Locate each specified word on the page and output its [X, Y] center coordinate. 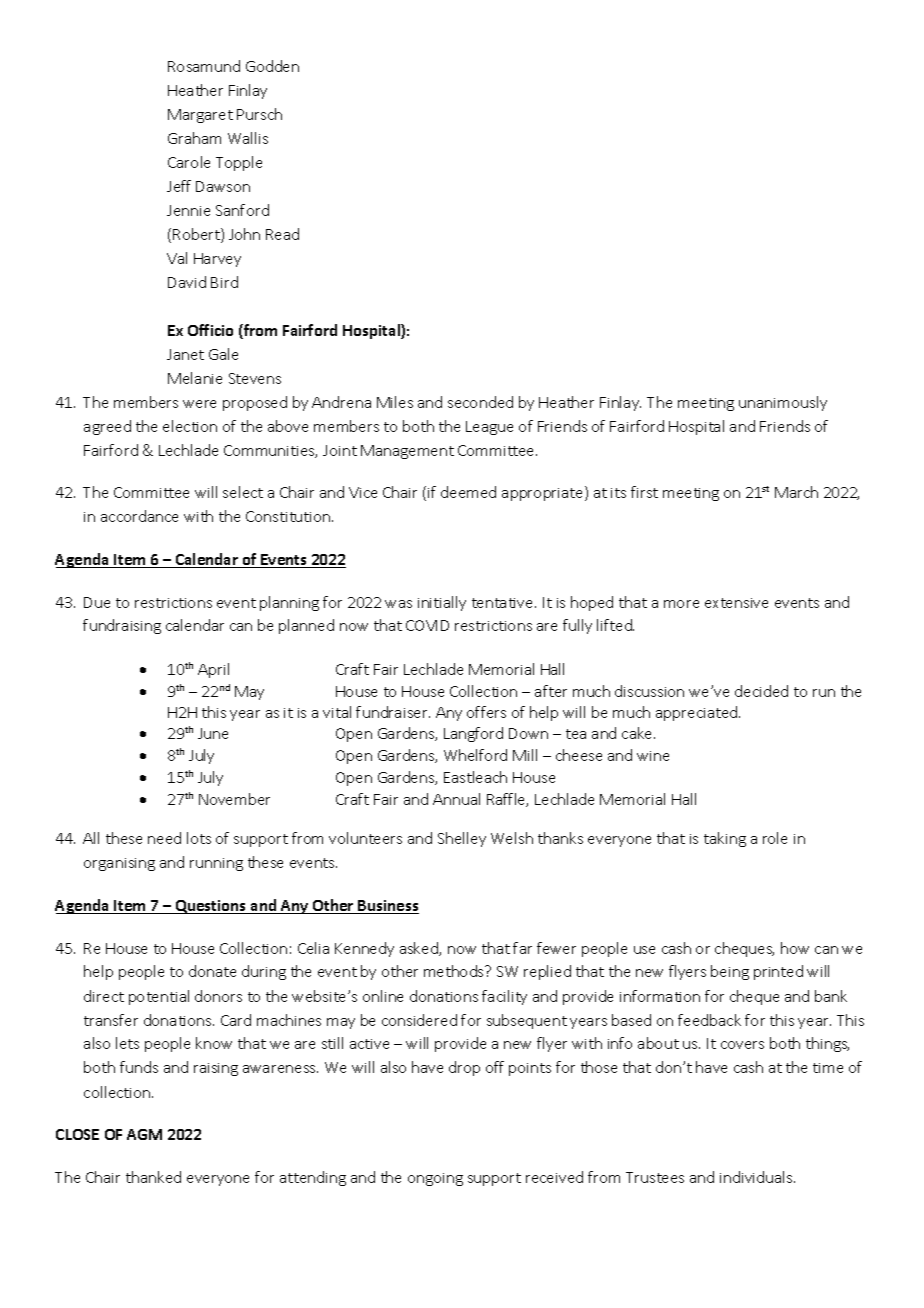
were [199, 404]
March [796, 492]
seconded [480, 402]
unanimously [783, 403]
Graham [194, 138]
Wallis [248, 138]
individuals [757, 1177]
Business [388, 907]
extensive [736, 603]
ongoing [435, 1179]
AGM [144, 1134]
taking [725, 839]
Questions [211, 907]
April [213, 670]
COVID [427, 625]
